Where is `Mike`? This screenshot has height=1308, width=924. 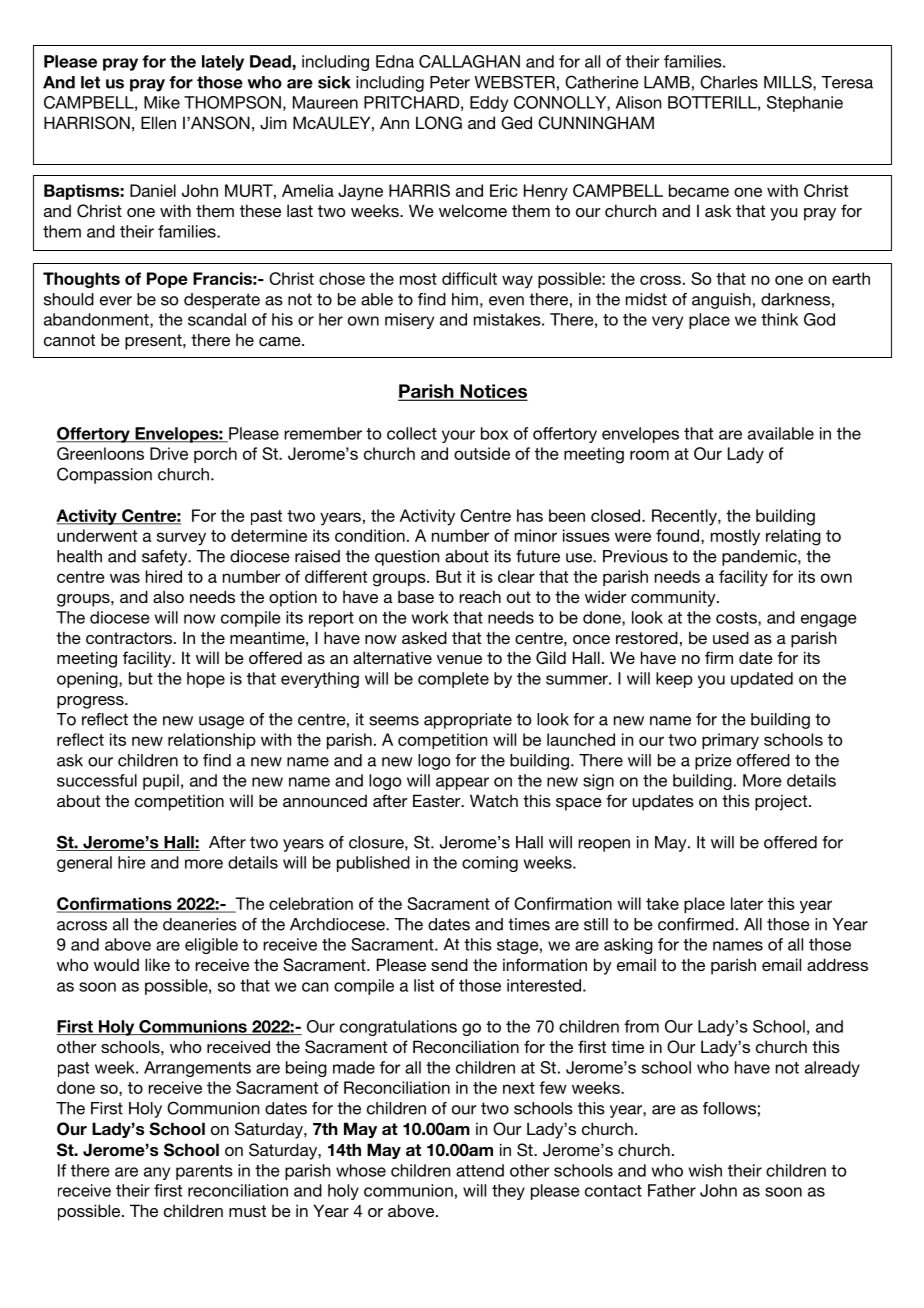 Mike is located at coordinates (162, 102).
